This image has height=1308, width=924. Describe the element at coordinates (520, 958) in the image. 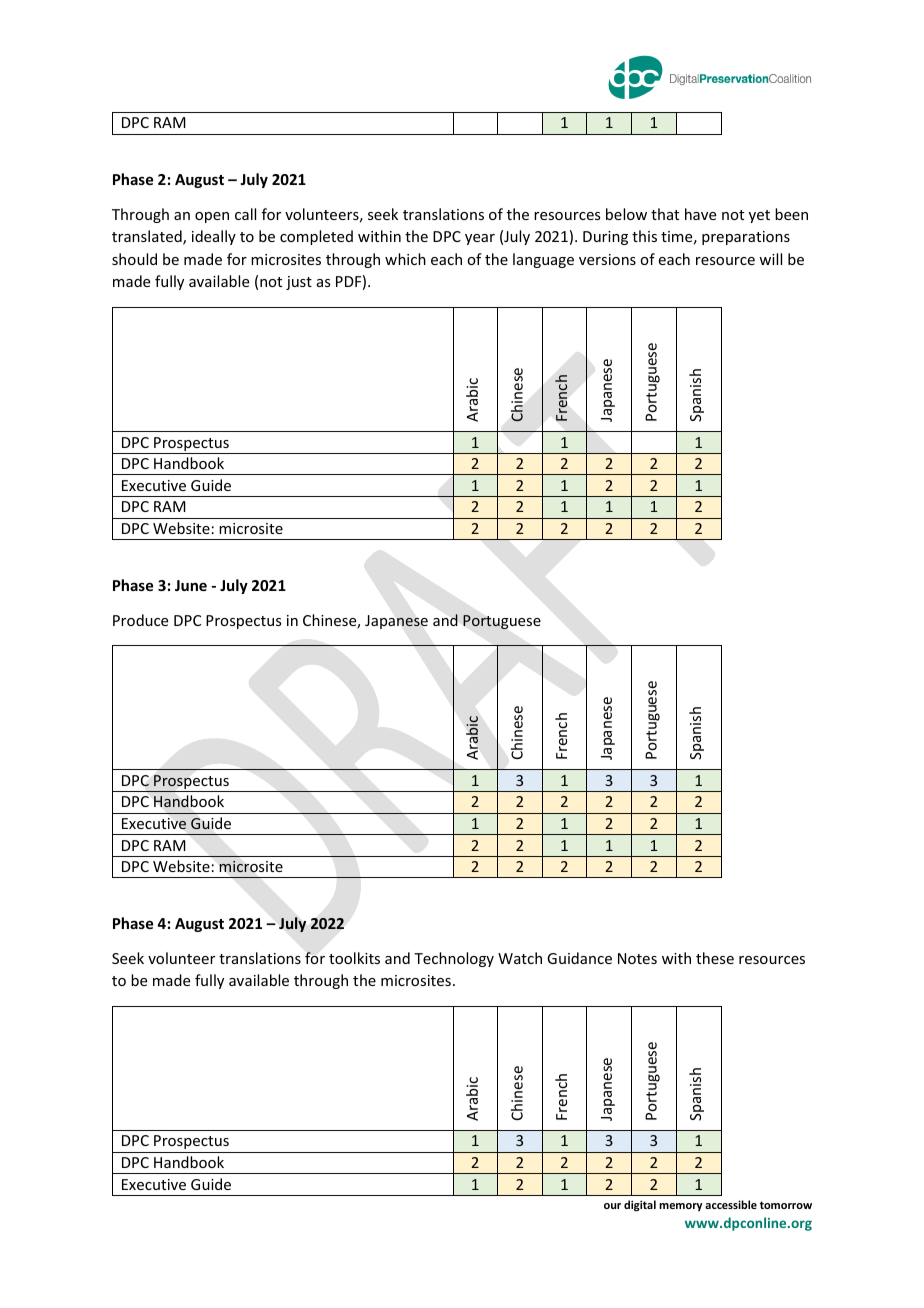

I see `Watch` at that location.
